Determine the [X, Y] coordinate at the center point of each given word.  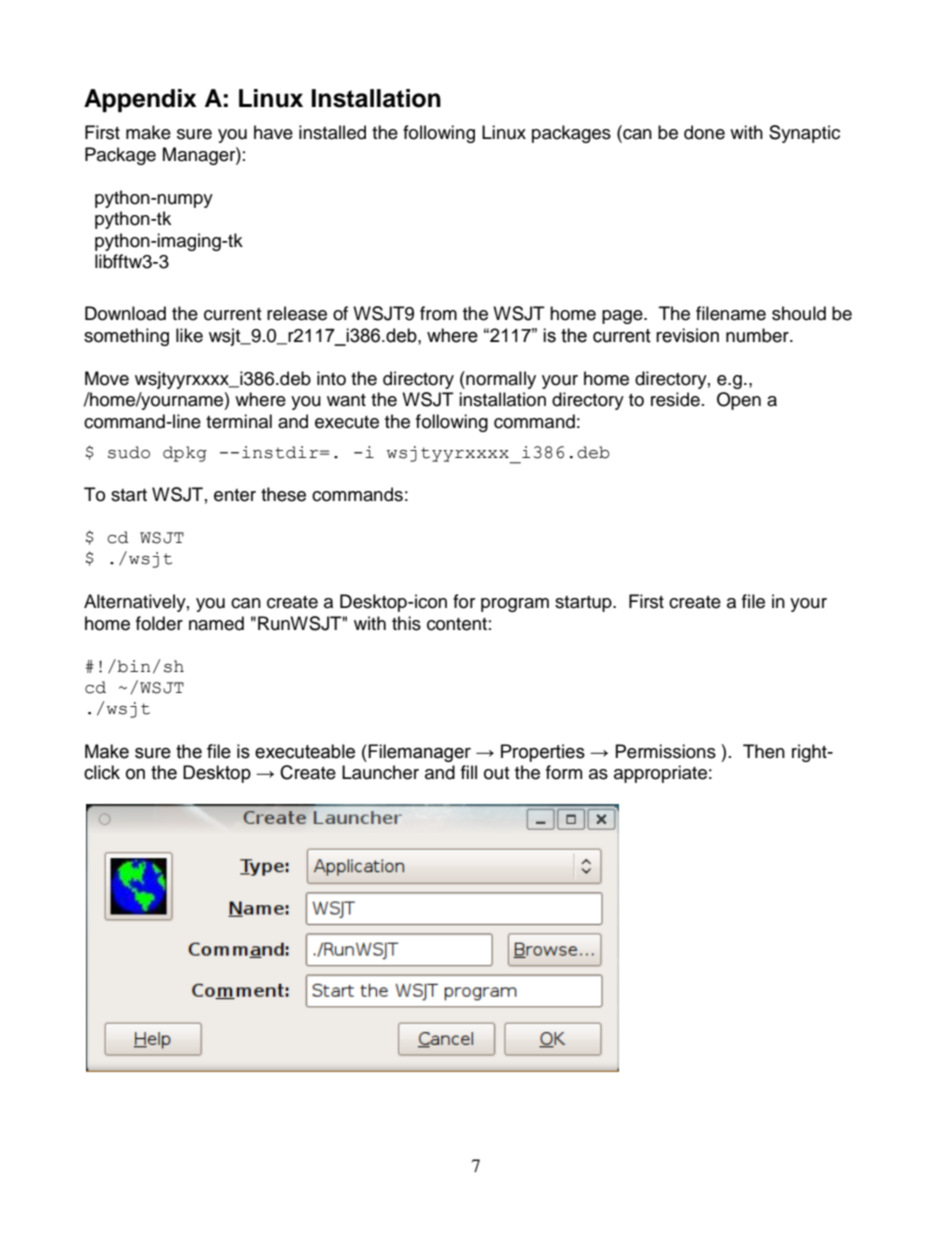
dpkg [185, 454]
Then [764, 751]
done [704, 132]
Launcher [380, 772]
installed [332, 132]
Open [739, 401]
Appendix [140, 100]
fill [469, 772]
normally [500, 380]
